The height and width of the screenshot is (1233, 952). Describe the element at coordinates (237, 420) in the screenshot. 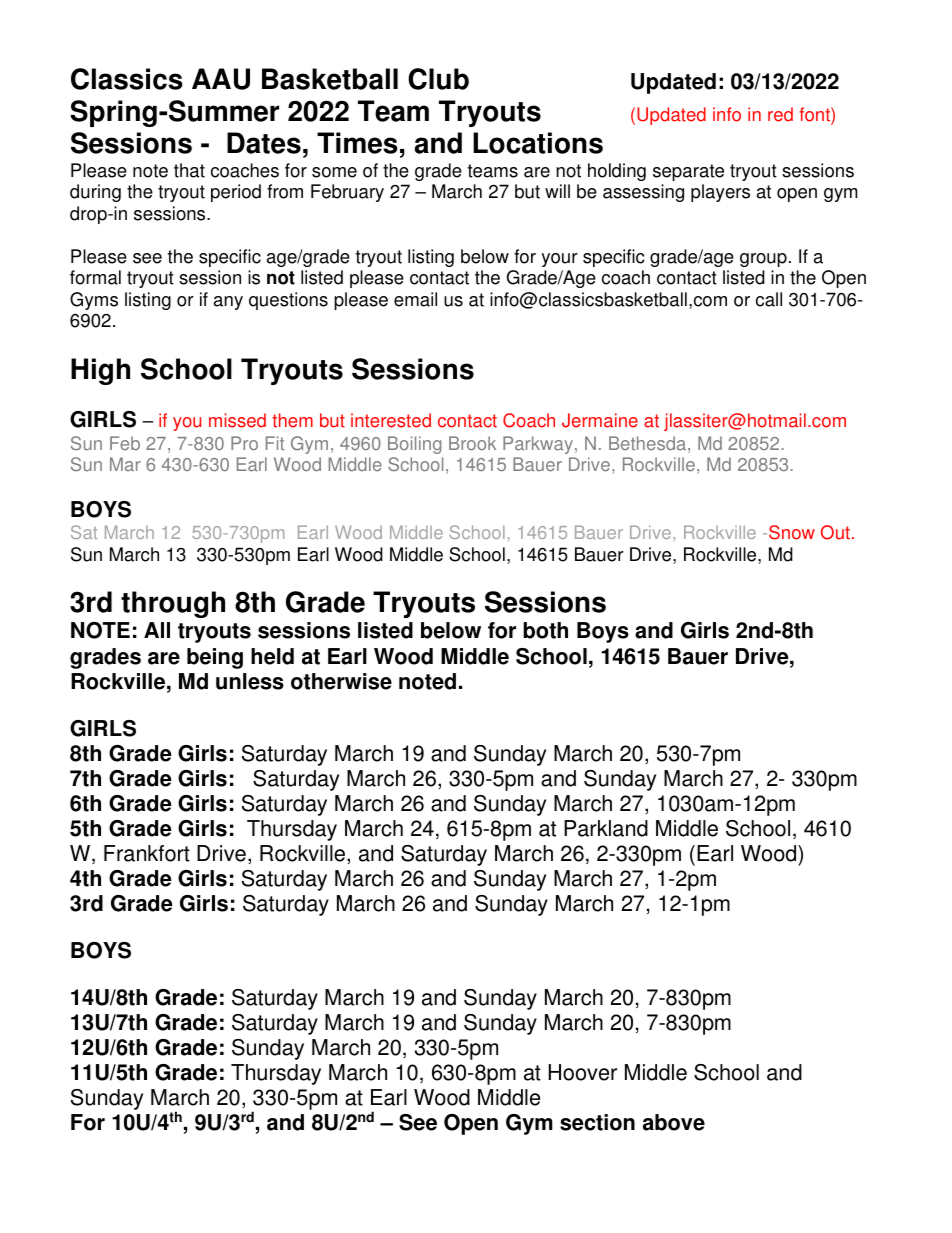

I see `missed` at that location.
